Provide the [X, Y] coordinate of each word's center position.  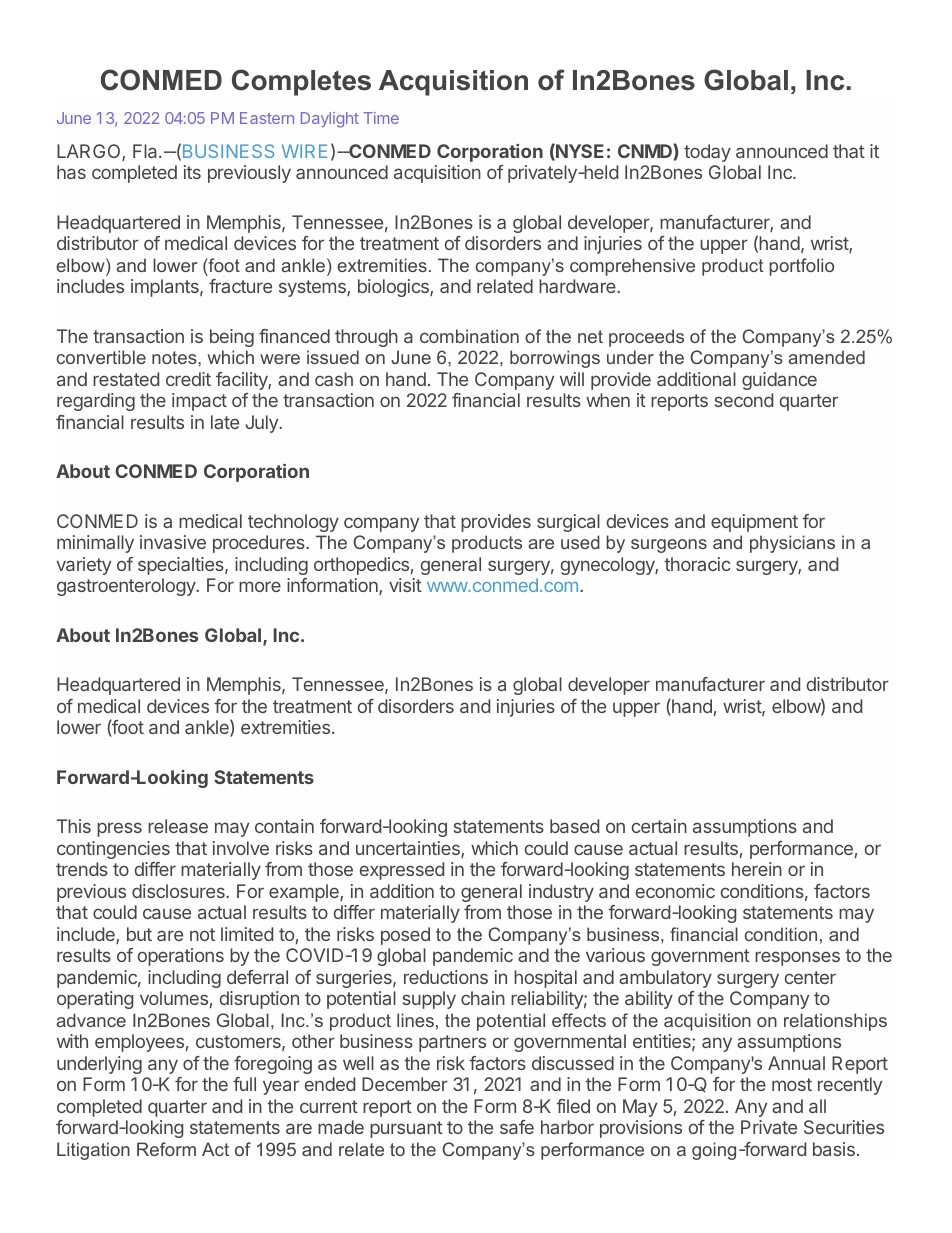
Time [381, 118]
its [192, 172]
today [707, 153]
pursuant [406, 1129]
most [792, 1084]
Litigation [93, 1151]
